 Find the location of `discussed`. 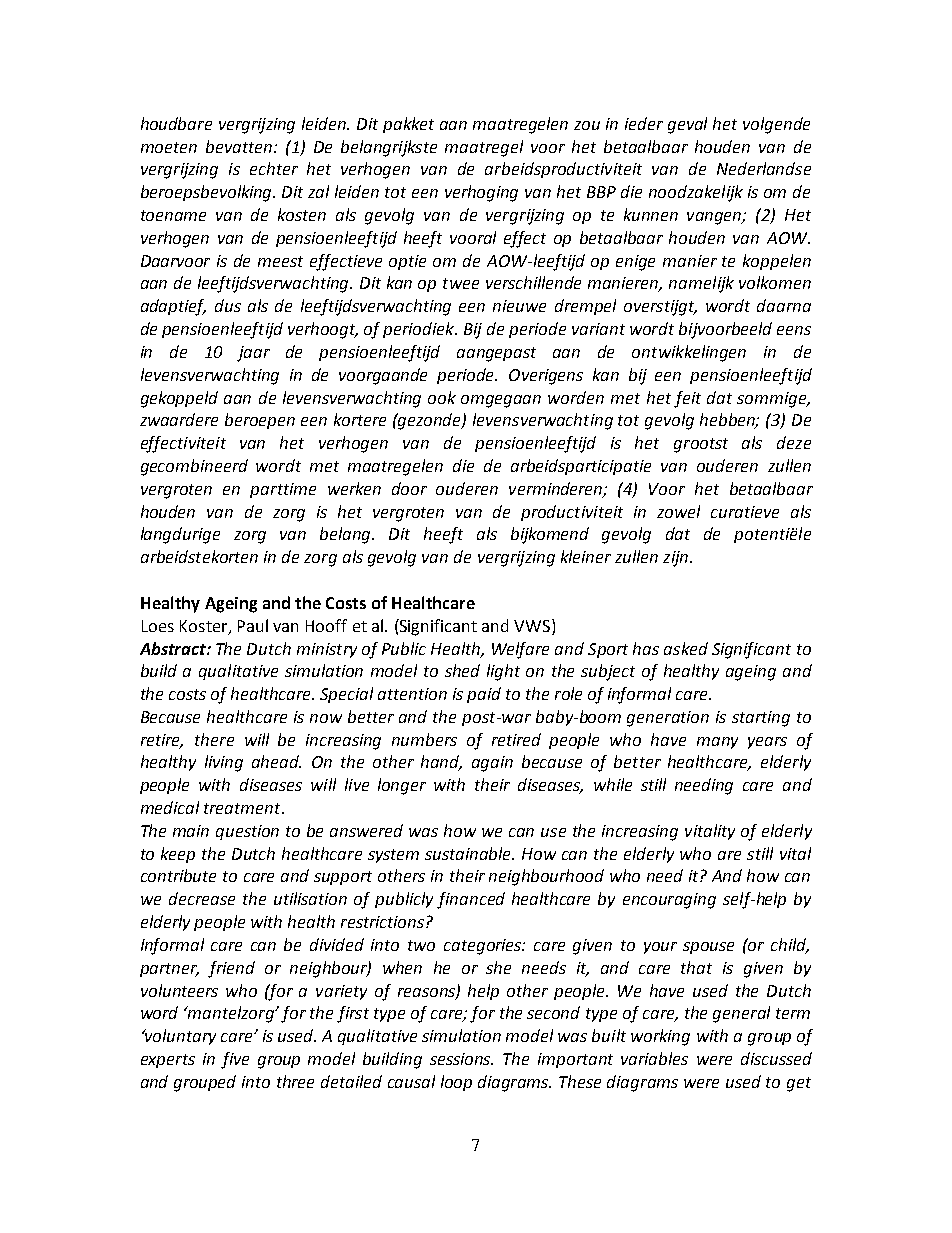

discussed is located at coordinates (776, 1058).
